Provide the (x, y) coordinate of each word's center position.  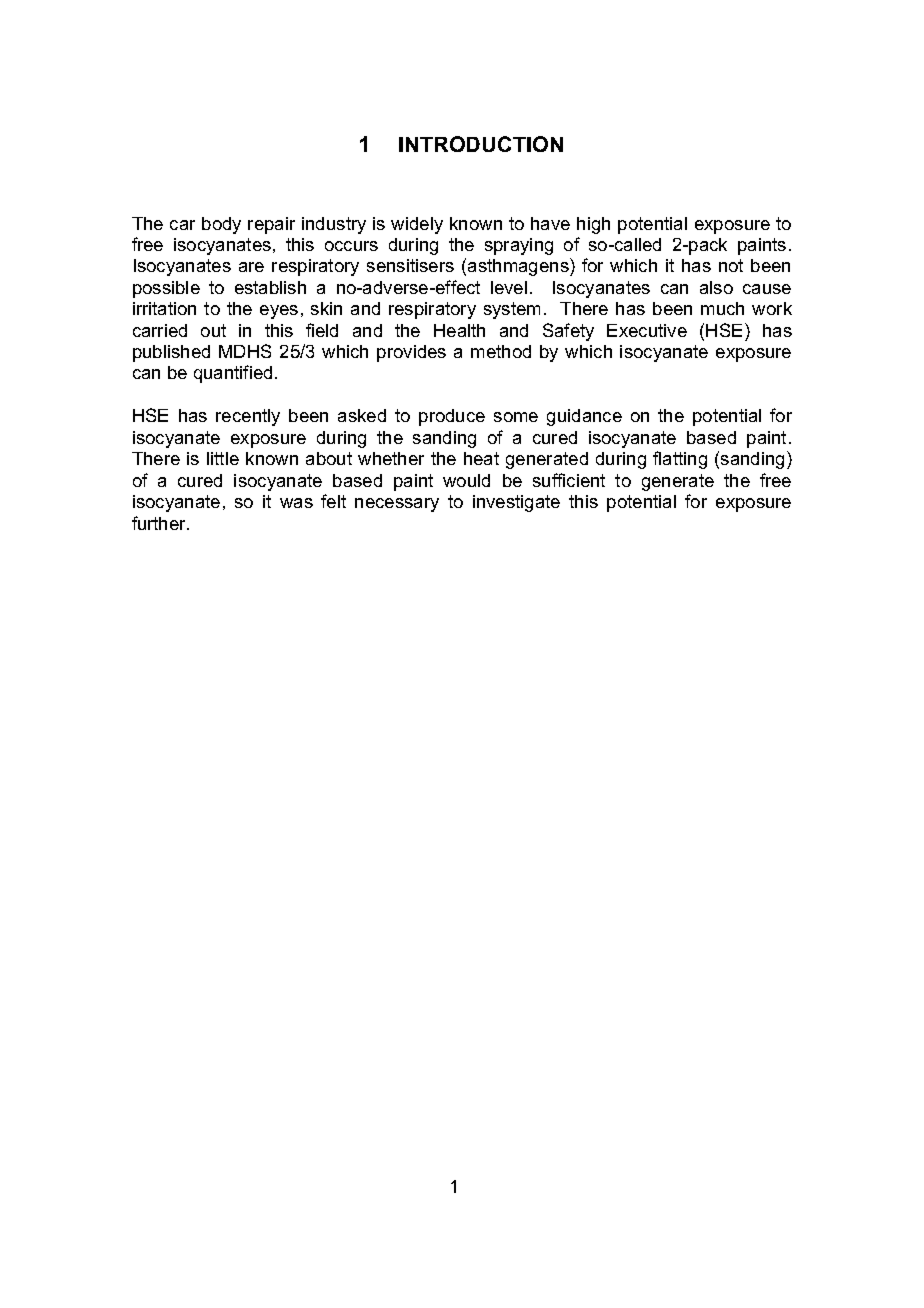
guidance (584, 417)
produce (452, 417)
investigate (516, 503)
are (251, 267)
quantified (233, 374)
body (221, 225)
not (731, 265)
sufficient (569, 480)
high (593, 225)
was (296, 503)
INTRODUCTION (481, 144)
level (509, 287)
